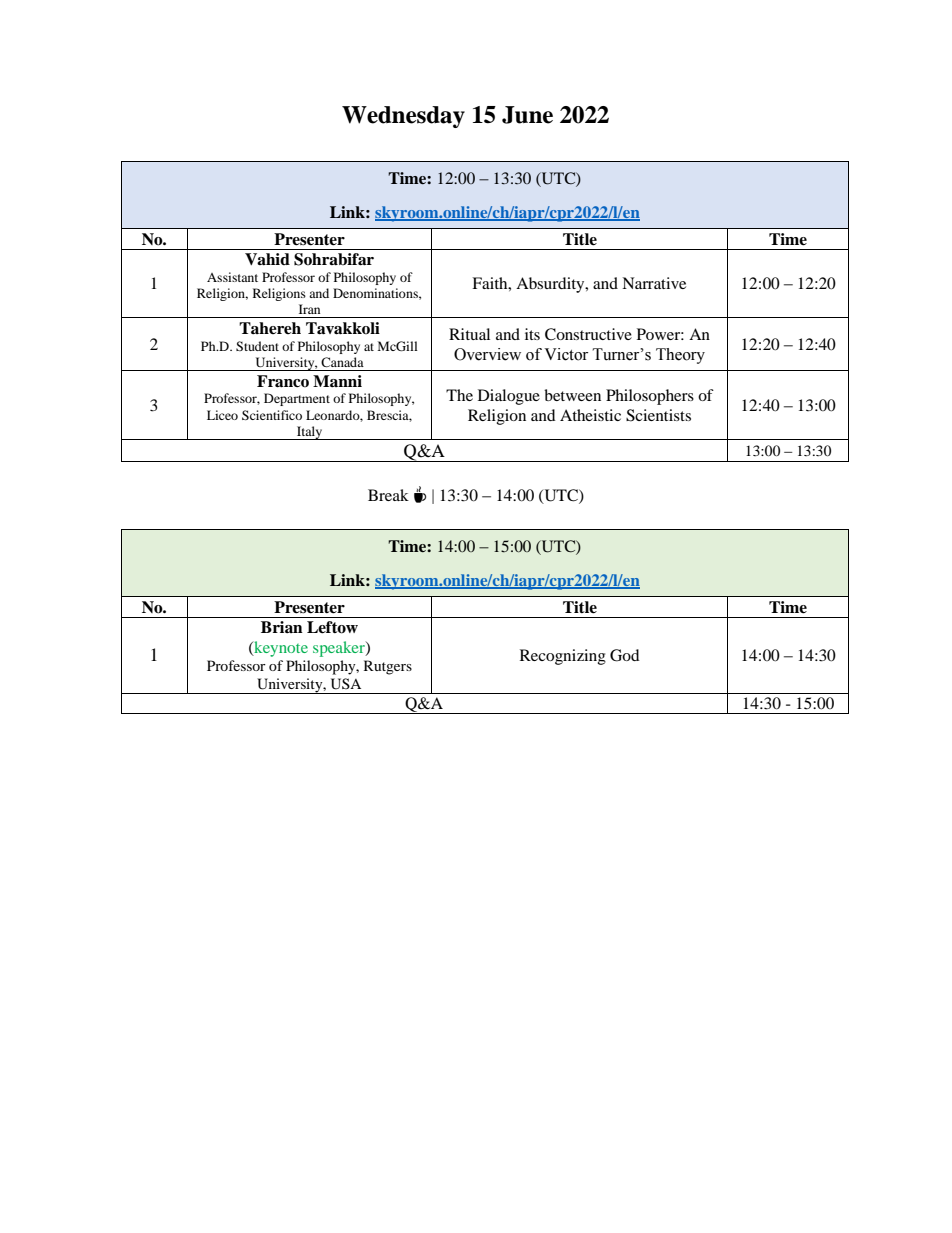 This page has width=952, height=1233. What do you see at coordinates (680, 356) in the page?
I see `Theory` at bounding box center [680, 356].
